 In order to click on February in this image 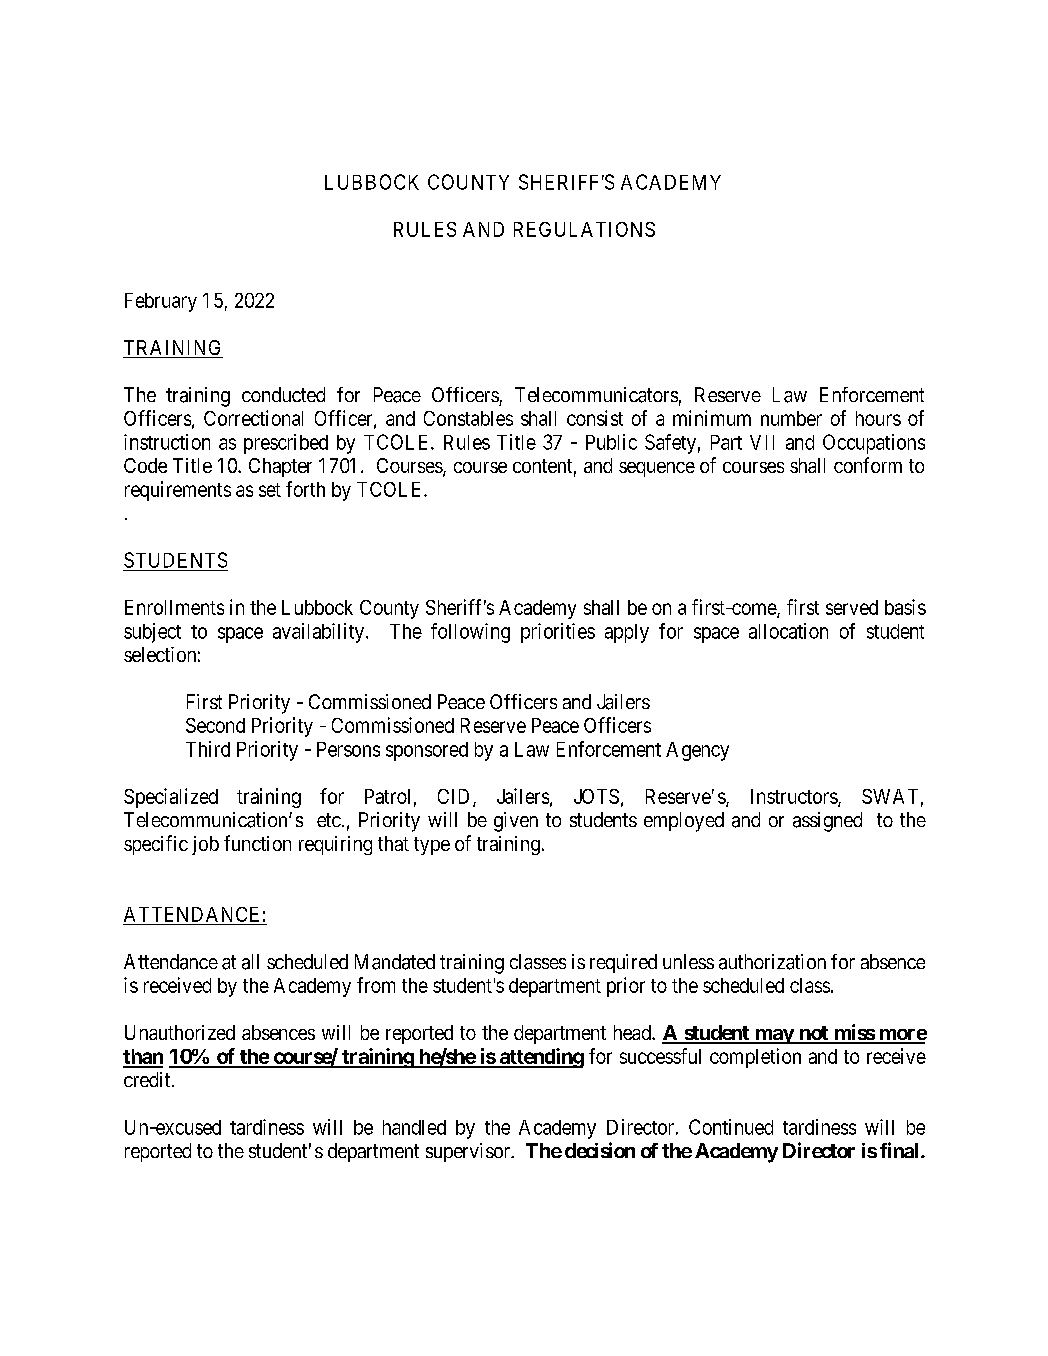, I will do `click(161, 302)`.
